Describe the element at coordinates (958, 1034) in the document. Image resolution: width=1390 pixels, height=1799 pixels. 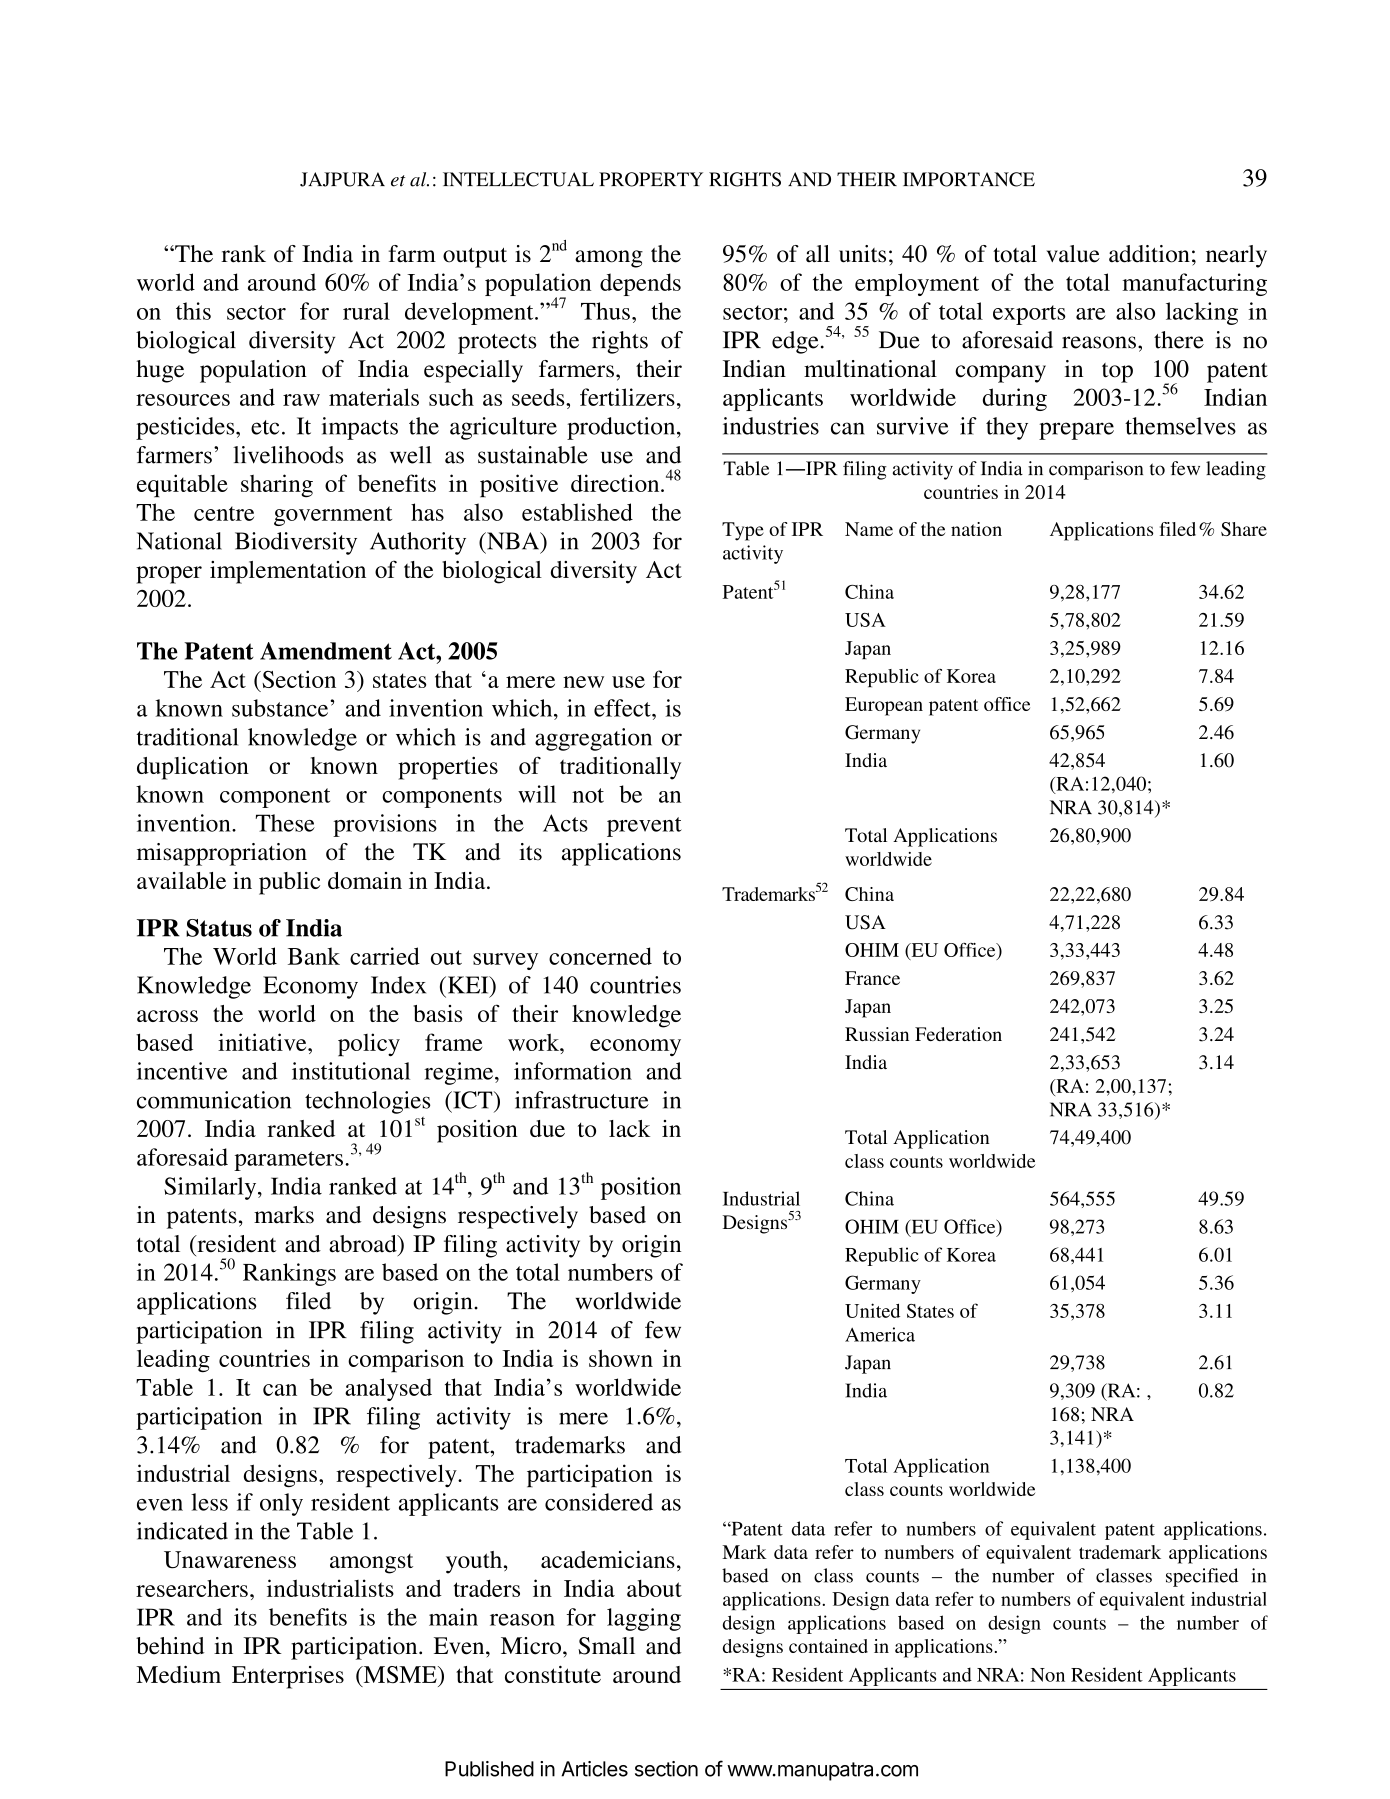
I see `Federation` at that location.
